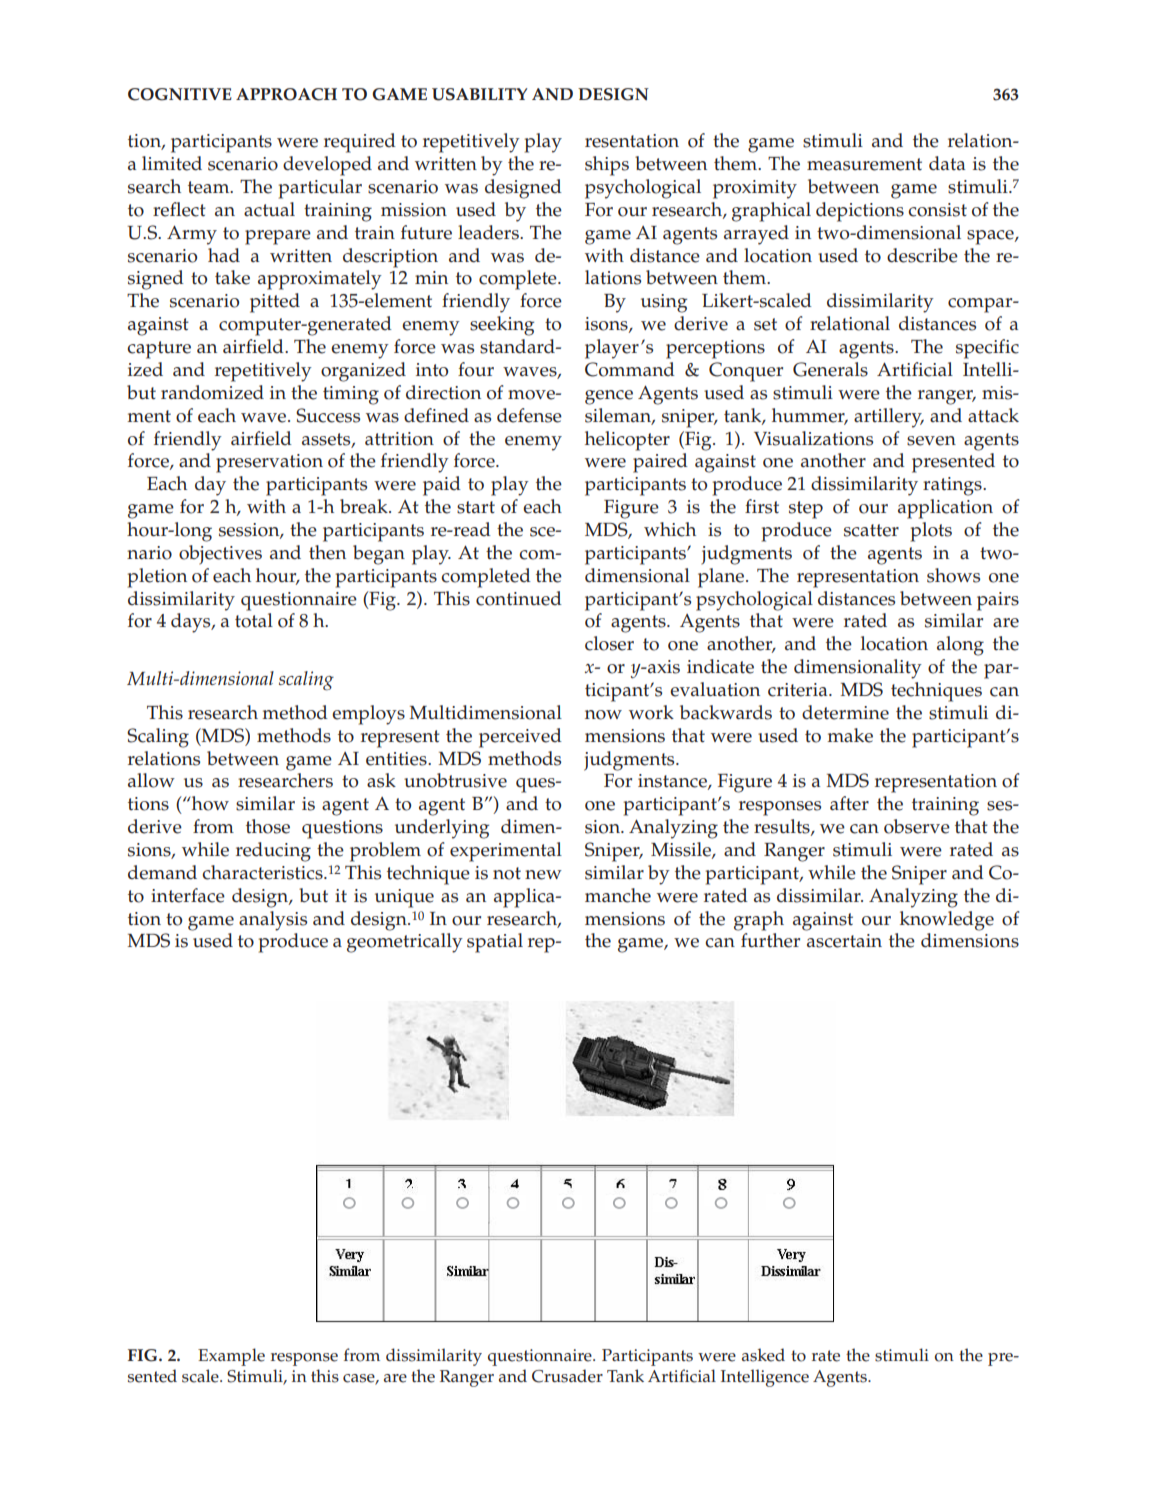 Image resolution: width=1162 pixels, height=1505 pixels. I want to click on USABILITY, so click(479, 94).
